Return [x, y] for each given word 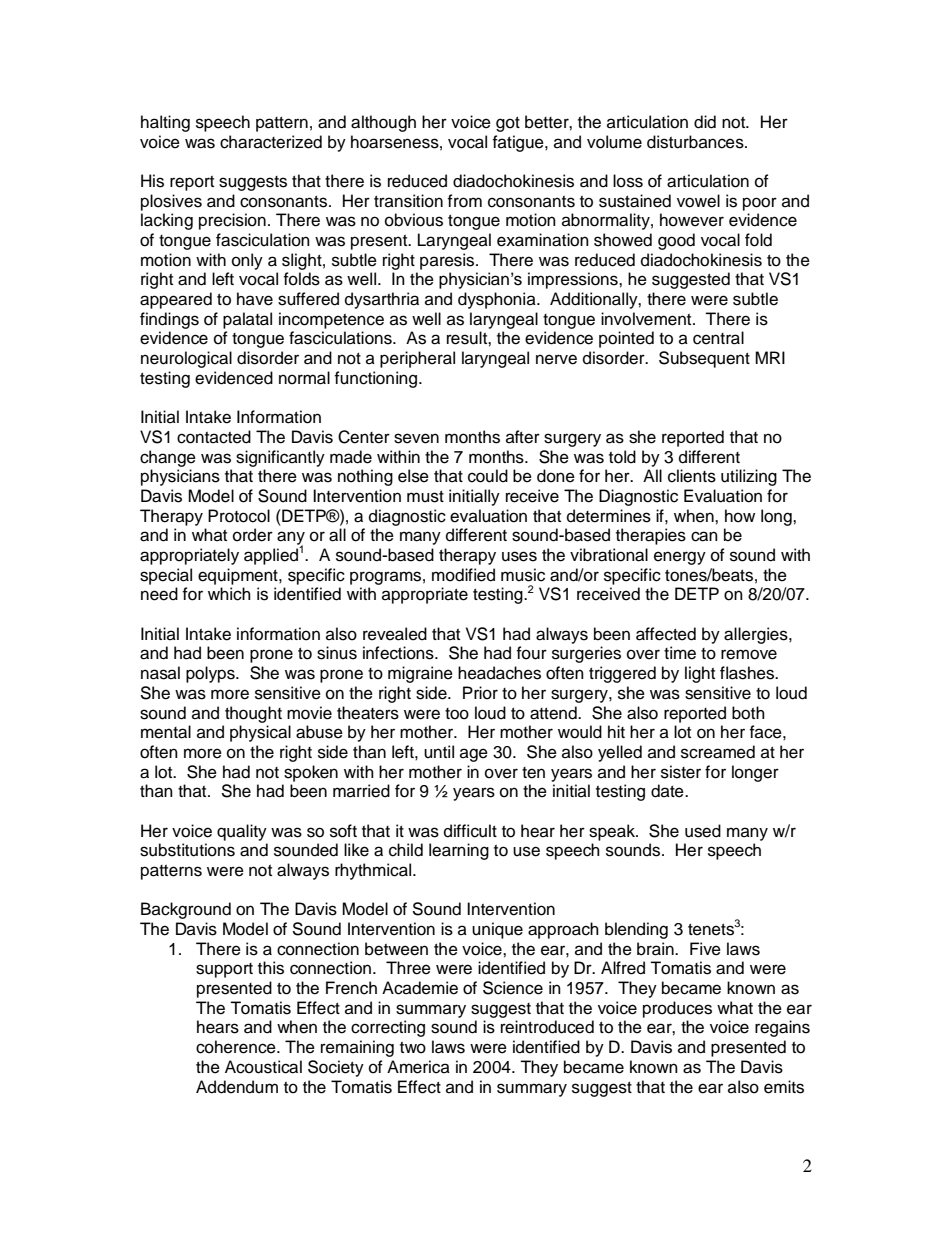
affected [666, 634]
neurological [186, 359]
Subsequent [704, 359]
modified [463, 575]
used [703, 831]
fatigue [519, 143]
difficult [470, 831]
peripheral [417, 359]
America [418, 1067]
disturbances [696, 142]
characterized [271, 142]
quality [242, 832]
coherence [237, 1047]
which [229, 594]
